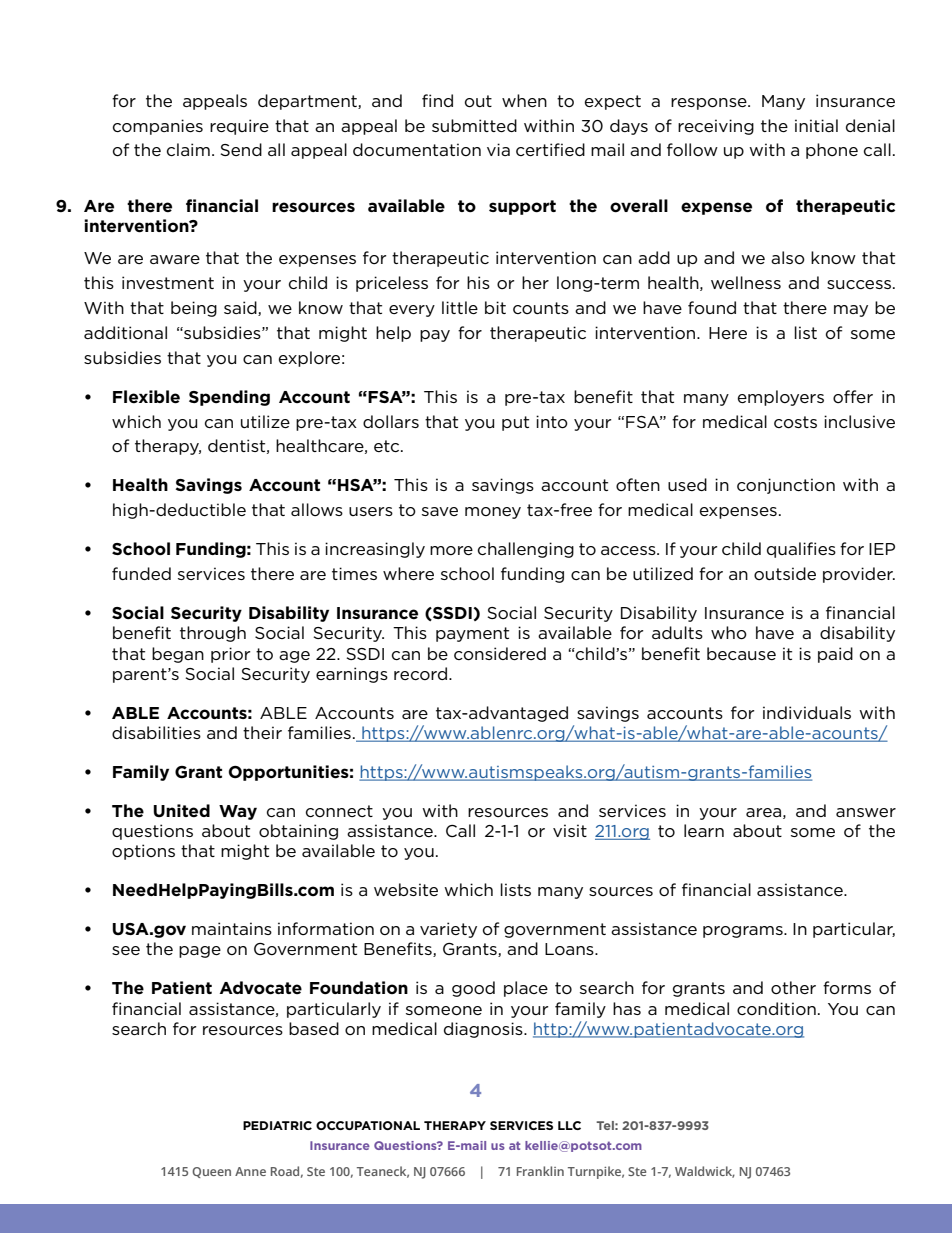 The image size is (952, 1233). Describe the element at coordinates (500, 654) in the document. I see `considered` at that location.
